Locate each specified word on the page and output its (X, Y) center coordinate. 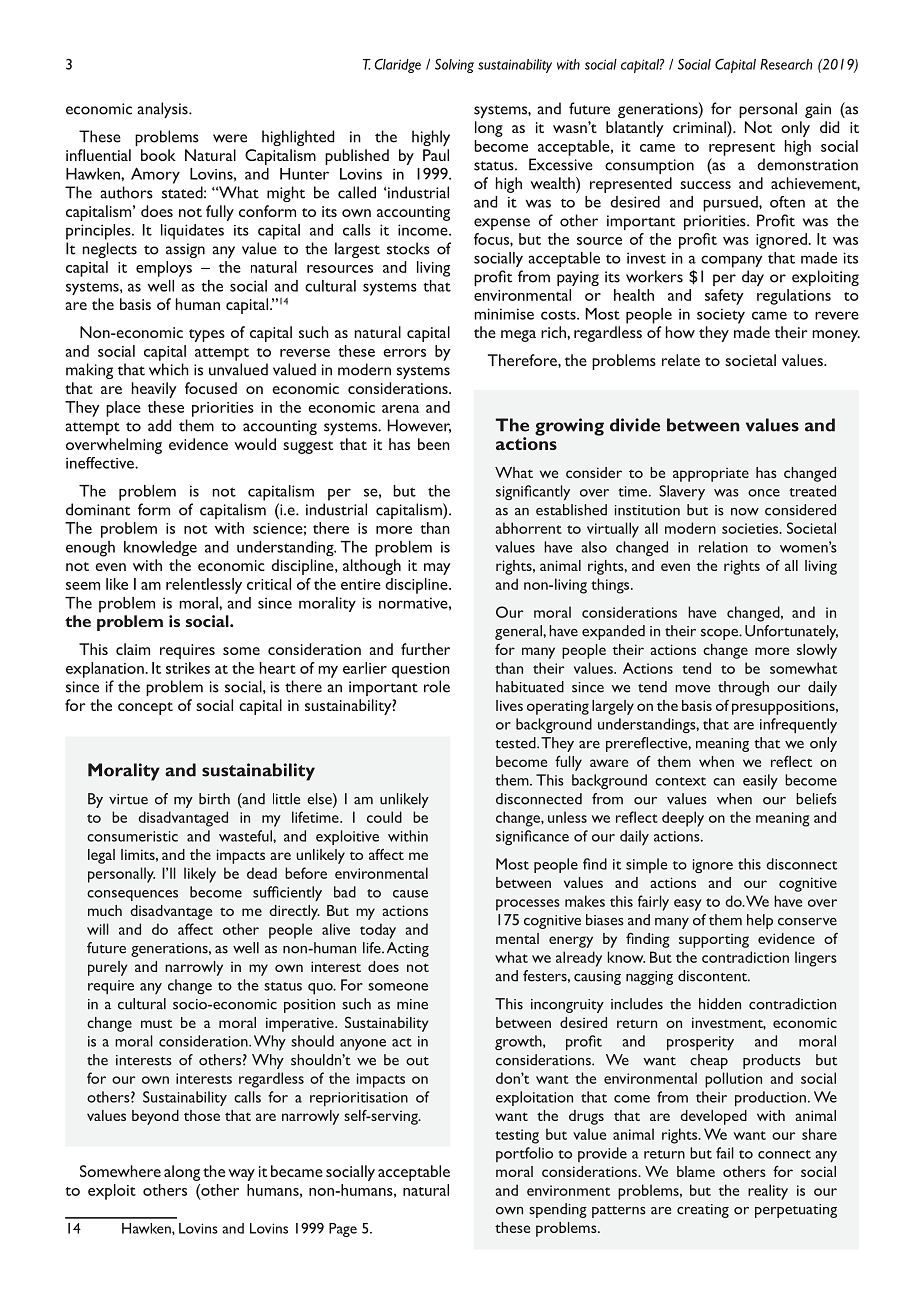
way (241, 1175)
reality (768, 1192)
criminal (700, 127)
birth (214, 799)
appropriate (711, 475)
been (434, 444)
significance (532, 837)
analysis (163, 110)
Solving (454, 66)
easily (760, 782)
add (160, 425)
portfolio (524, 1154)
